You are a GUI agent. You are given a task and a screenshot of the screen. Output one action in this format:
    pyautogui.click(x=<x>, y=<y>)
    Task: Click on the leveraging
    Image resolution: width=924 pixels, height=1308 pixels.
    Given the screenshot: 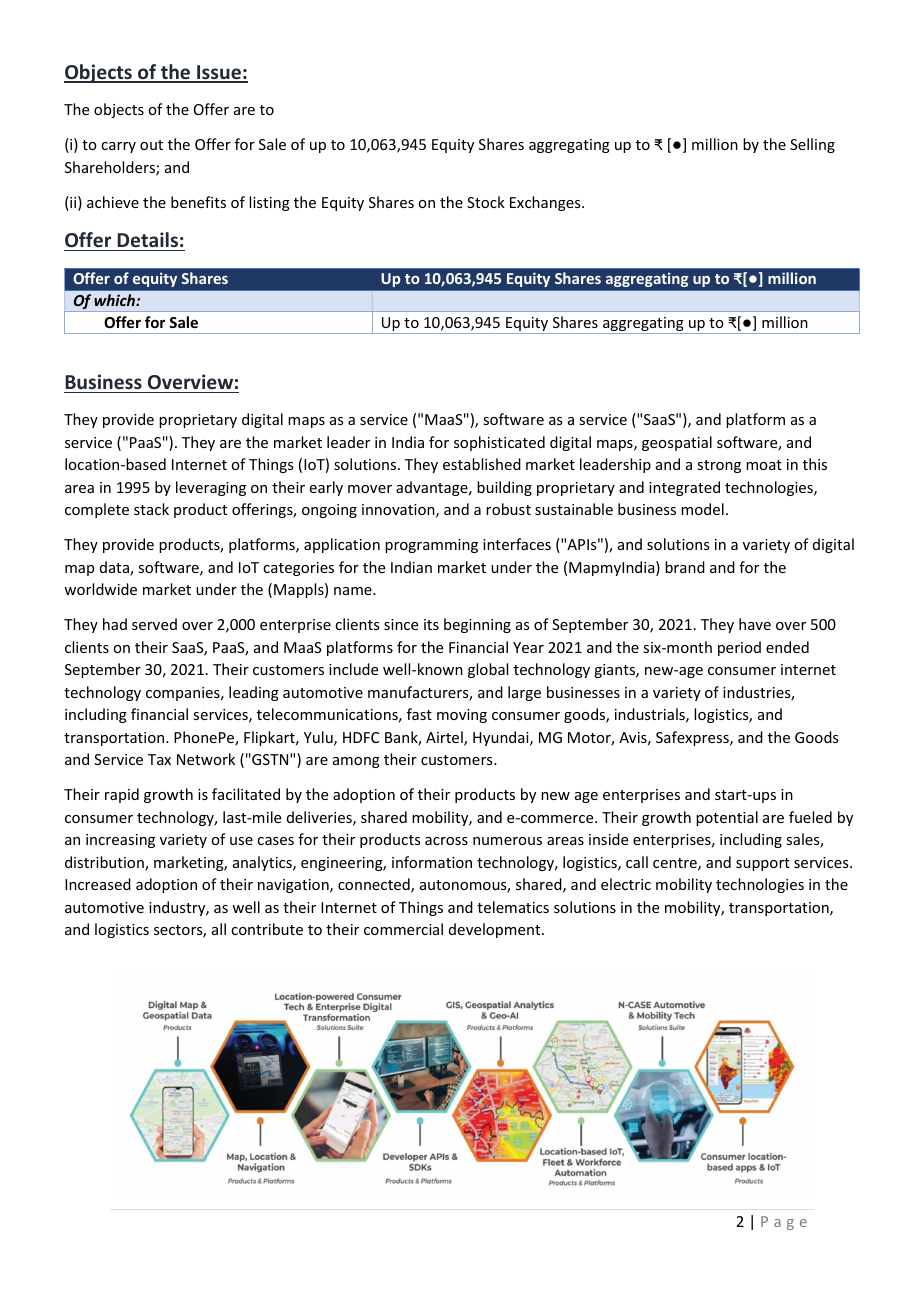 What is the action you would take?
    pyautogui.click(x=211, y=488)
